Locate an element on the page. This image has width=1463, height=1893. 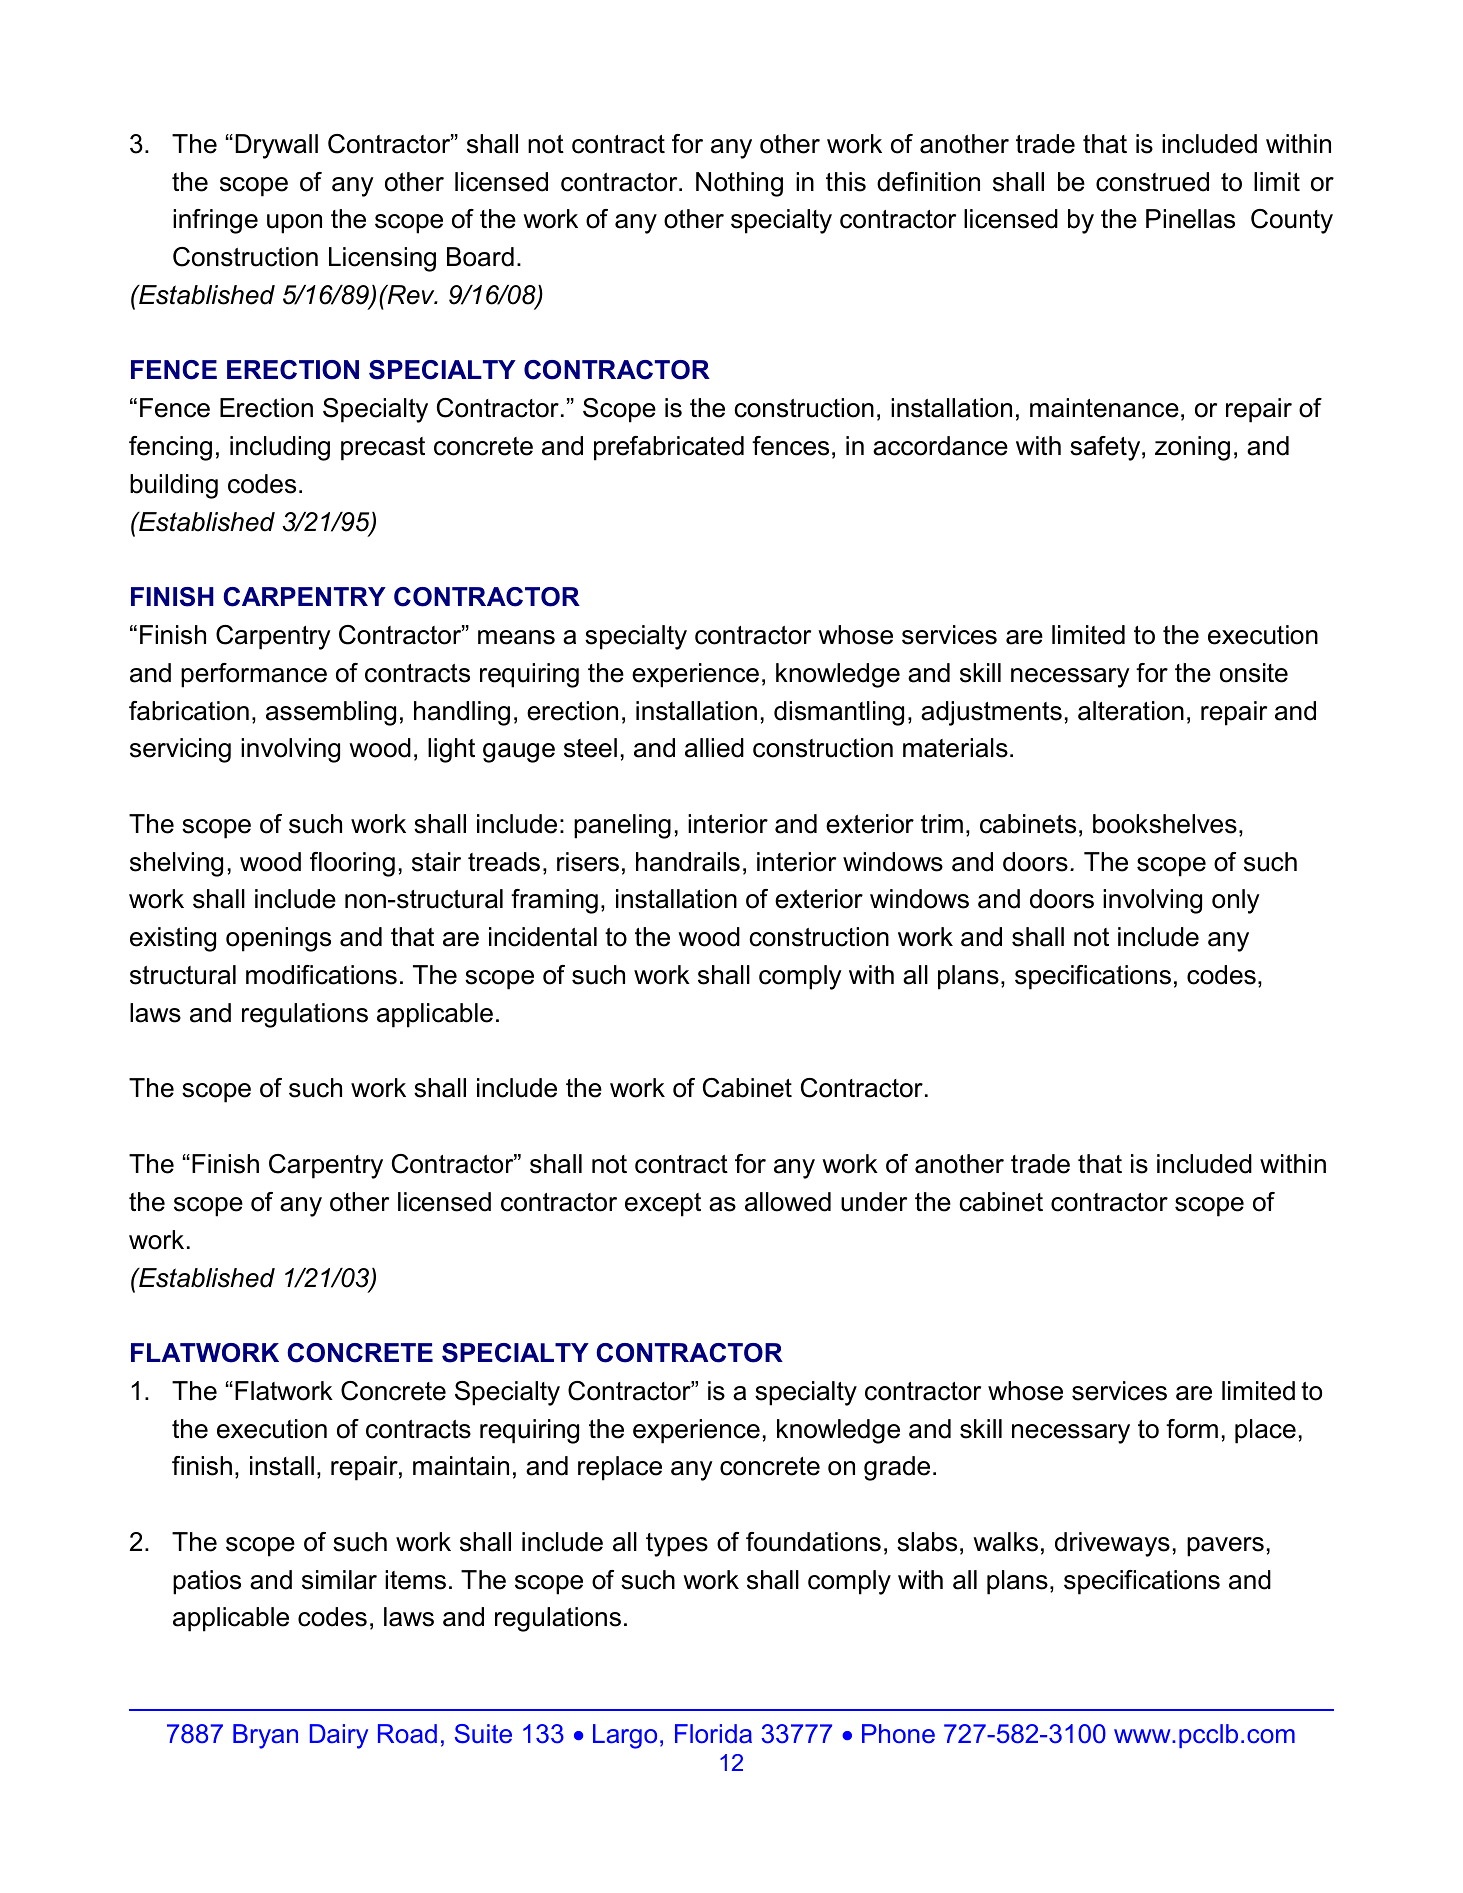
Florida is located at coordinates (713, 1734).
